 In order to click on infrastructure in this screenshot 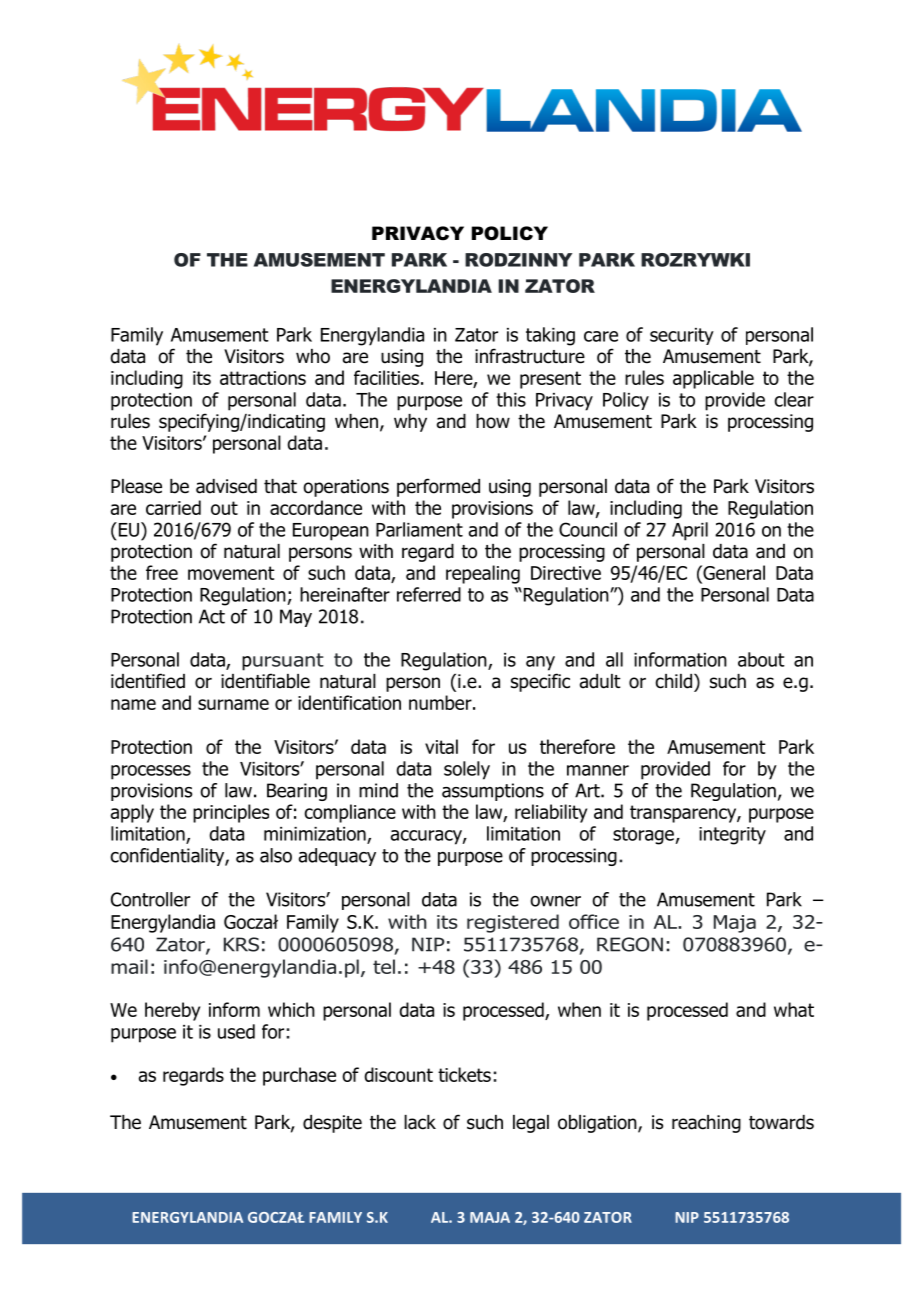, I will do `click(530, 356)`.
